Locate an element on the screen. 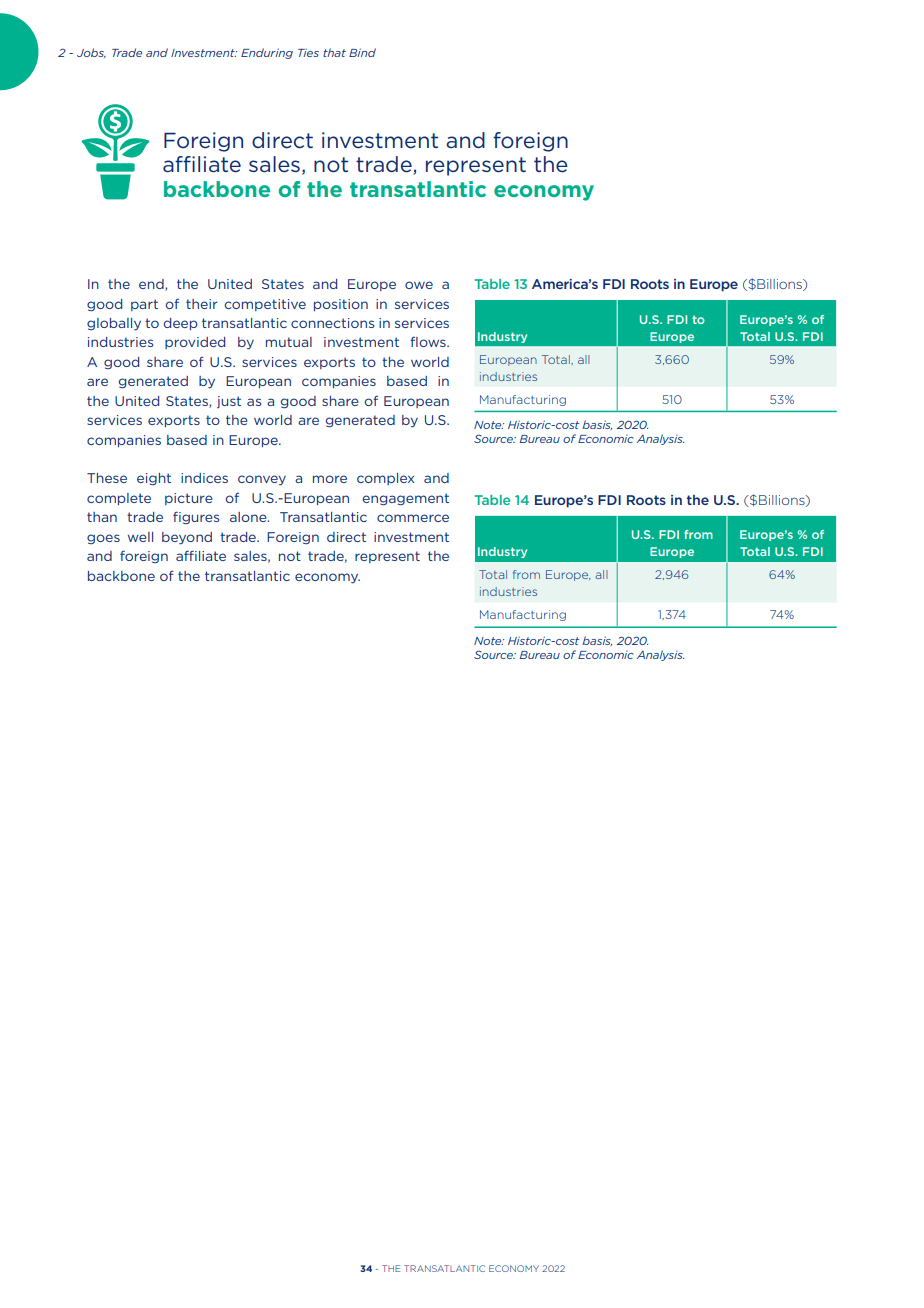 The width and height of the screenshot is (924, 1308). Enduring is located at coordinates (267, 53).
